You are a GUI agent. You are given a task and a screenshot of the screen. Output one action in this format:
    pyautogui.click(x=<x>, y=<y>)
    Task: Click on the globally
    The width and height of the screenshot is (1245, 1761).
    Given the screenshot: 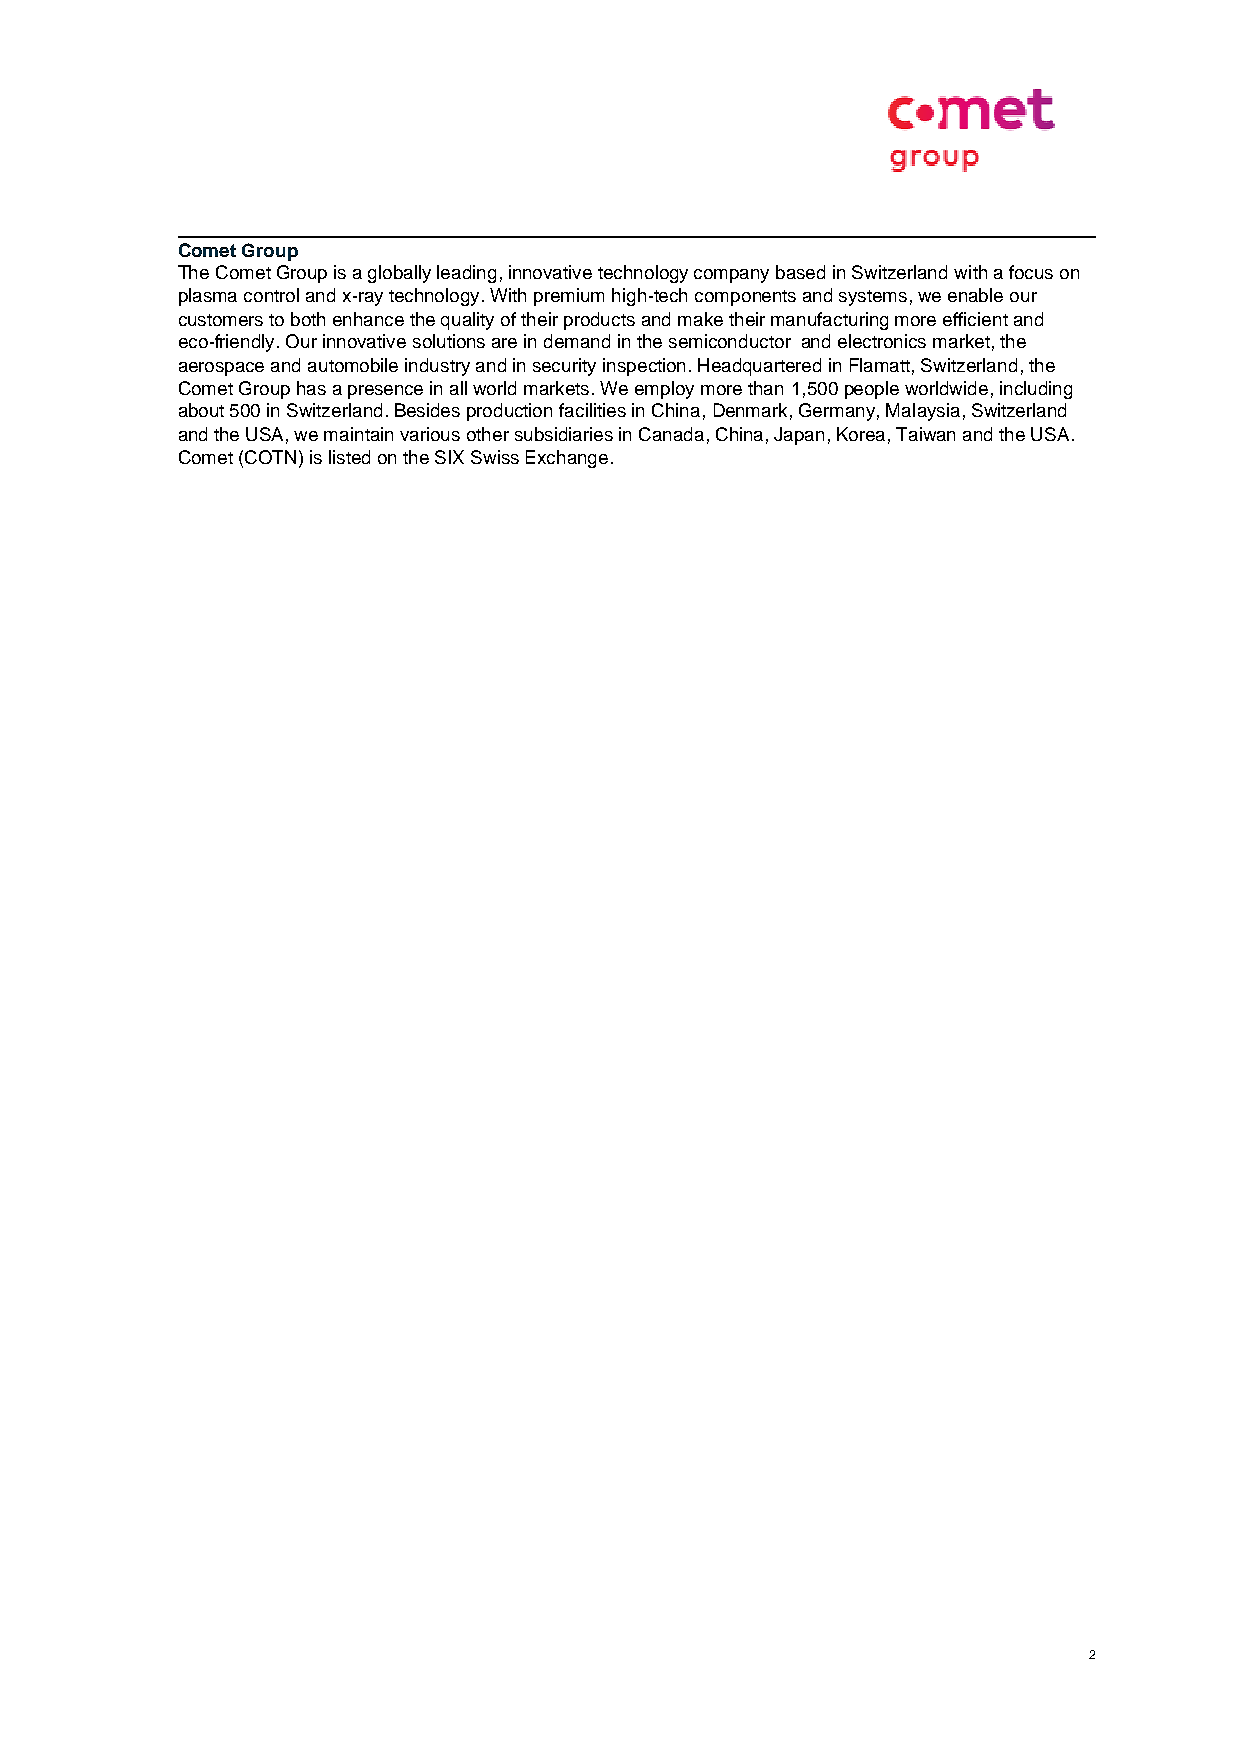 What is the action you would take?
    pyautogui.click(x=399, y=274)
